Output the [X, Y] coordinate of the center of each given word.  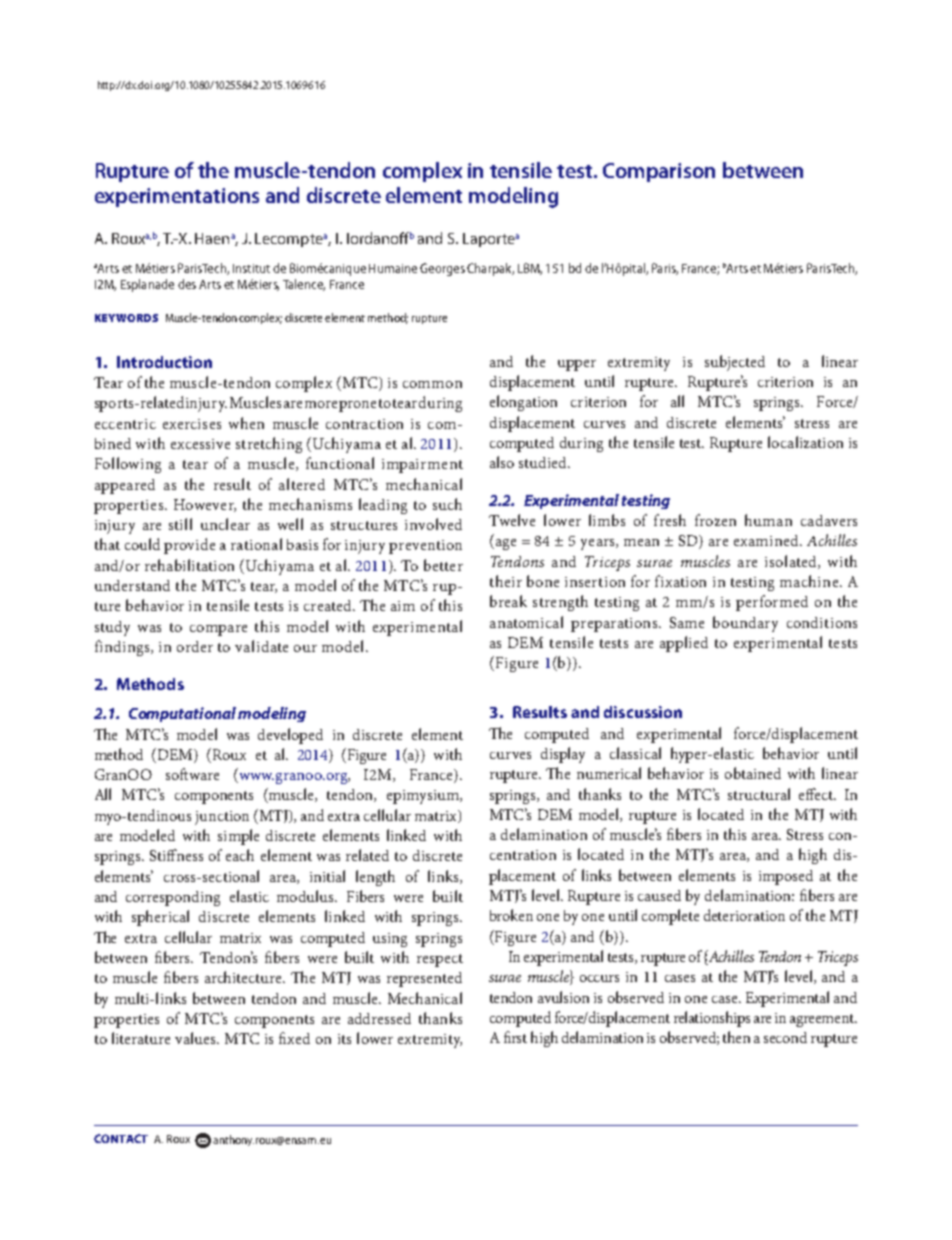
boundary [745, 624]
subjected [735, 363]
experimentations [177, 197]
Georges [442, 269]
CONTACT [121, 1138]
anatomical [526, 622]
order [195, 646]
